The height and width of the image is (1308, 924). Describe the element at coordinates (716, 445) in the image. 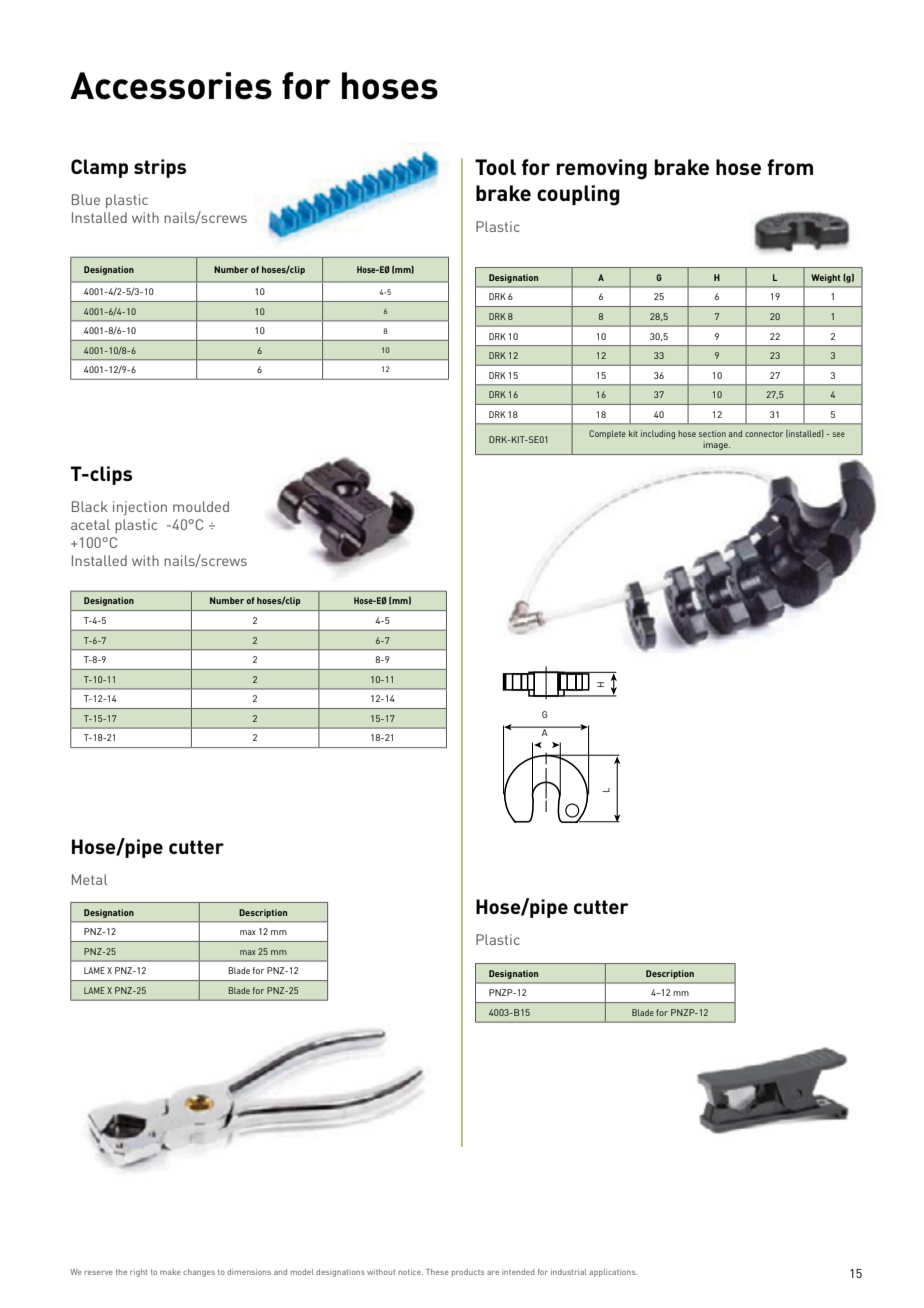

I see `image` at that location.
